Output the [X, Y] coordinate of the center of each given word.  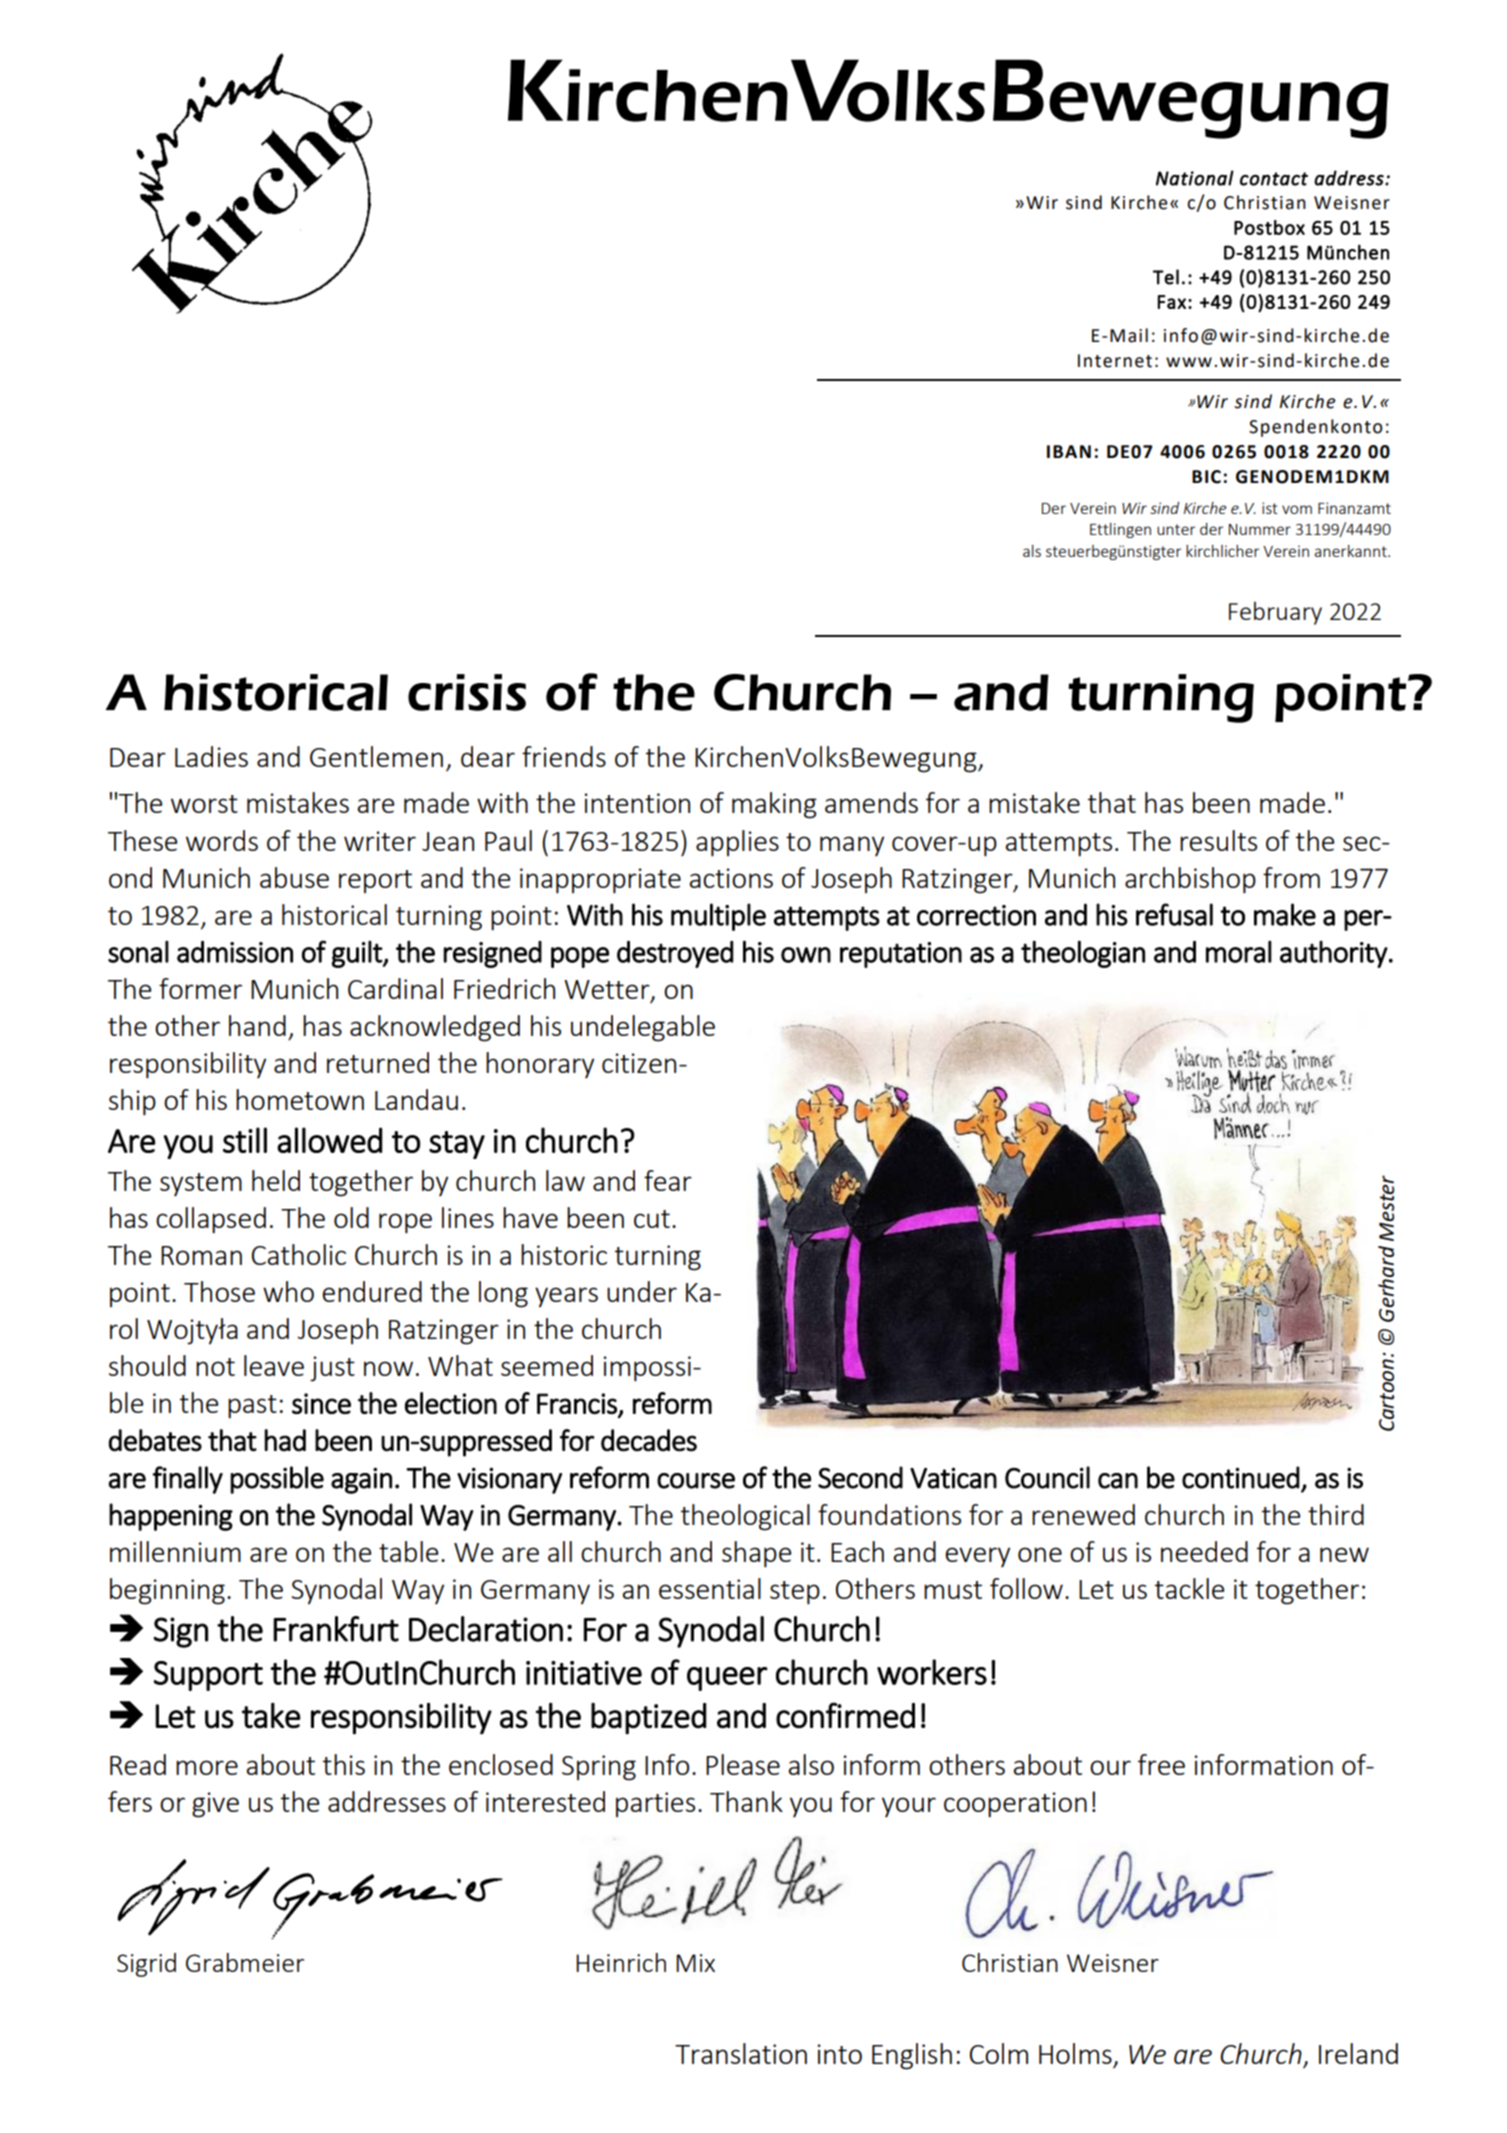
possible [277, 1480]
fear [668, 1180]
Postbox [1269, 227]
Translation [741, 2053]
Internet [1115, 361]
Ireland [1358, 2053]
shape [756, 1554]
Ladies [211, 756]
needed [1204, 1551]
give [215, 1805]
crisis [467, 692]
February [1275, 613]
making [774, 805]
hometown [300, 1099]
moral [1239, 952]
